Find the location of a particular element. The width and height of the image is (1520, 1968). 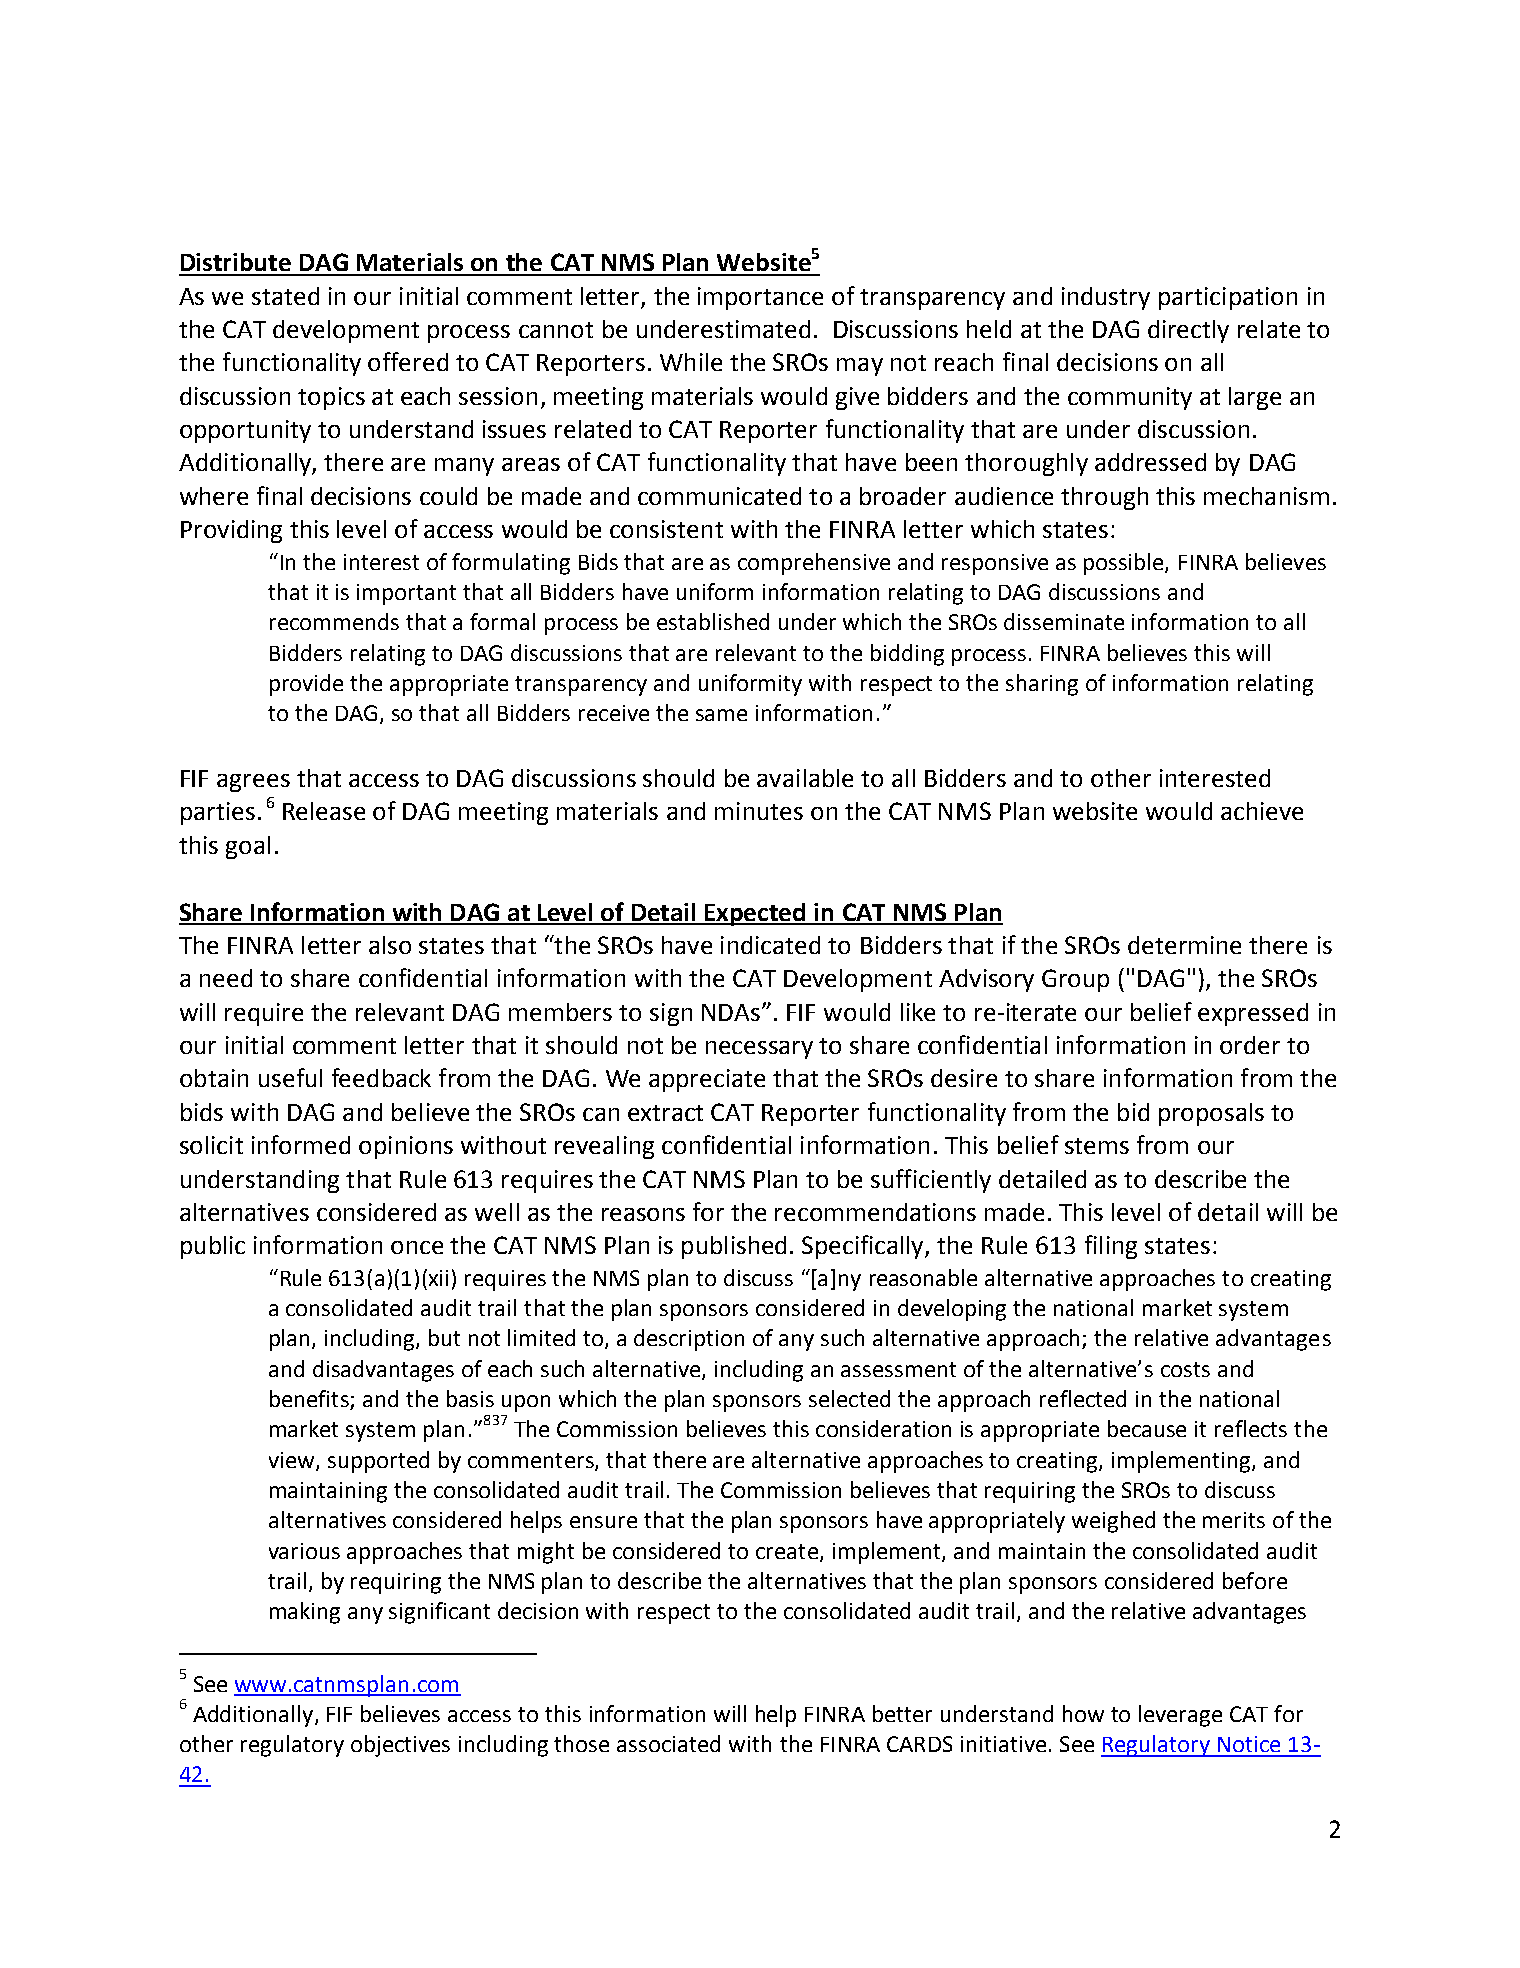

associated is located at coordinates (668, 1743).
